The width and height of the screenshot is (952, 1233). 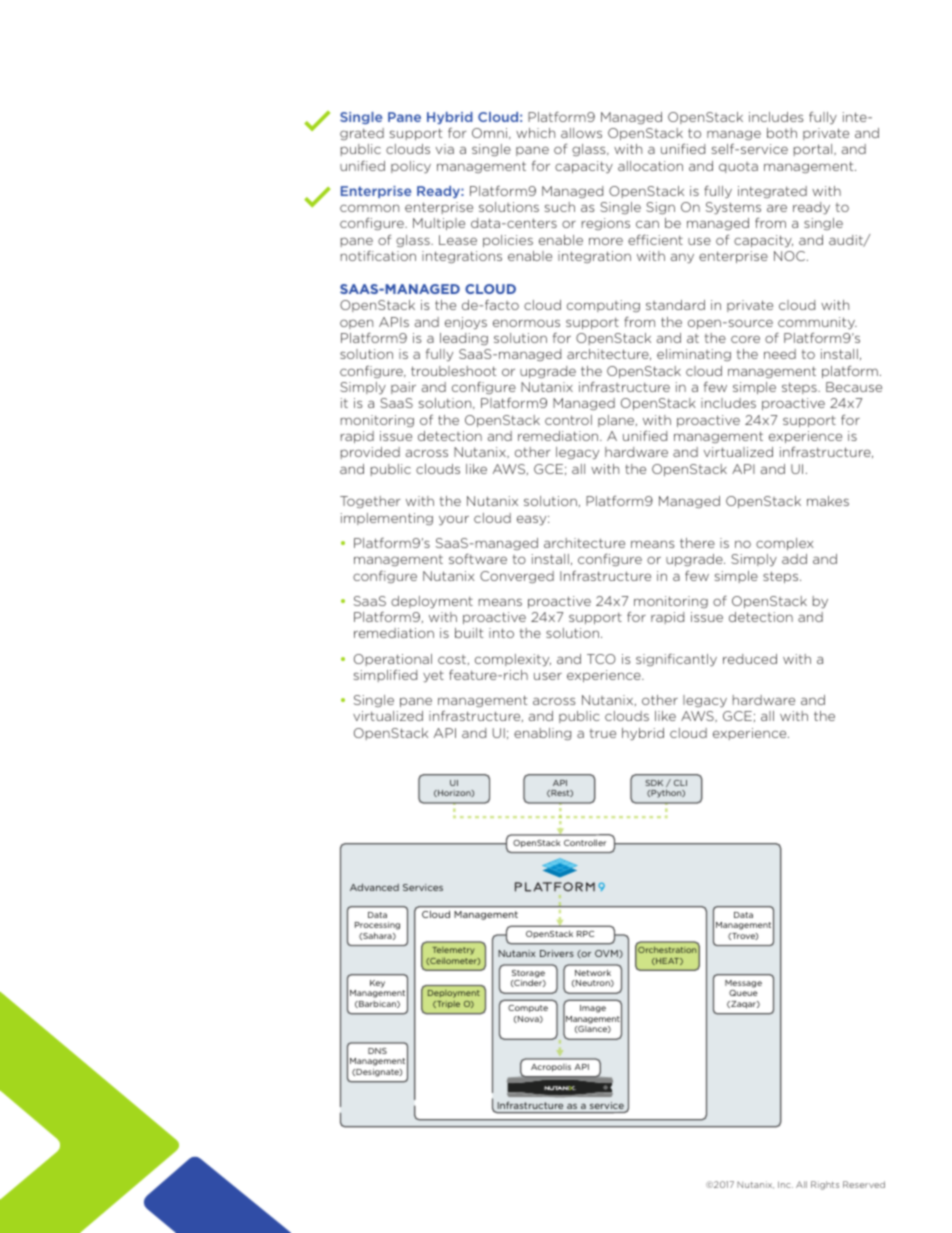 I want to click on portal, so click(x=814, y=150).
